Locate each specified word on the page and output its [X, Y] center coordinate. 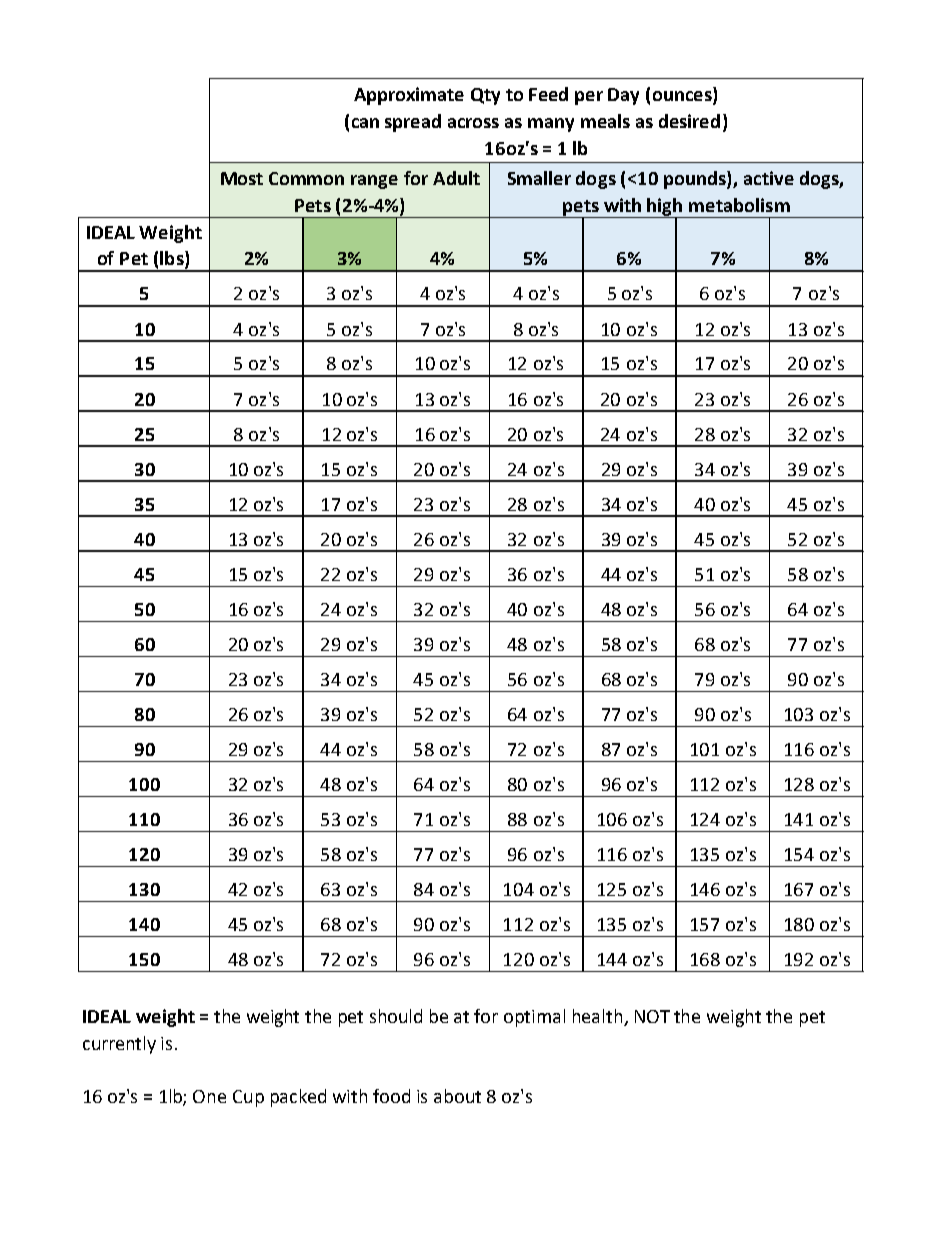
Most [242, 178]
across [473, 123]
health [599, 1017]
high [666, 208]
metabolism [739, 205]
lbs [173, 259]
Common [306, 178]
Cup [248, 1098]
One [209, 1096]
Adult [456, 178]
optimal [534, 1018]
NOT [652, 1016]
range [374, 182]
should [396, 1016]
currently [119, 1045]
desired [689, 121]
